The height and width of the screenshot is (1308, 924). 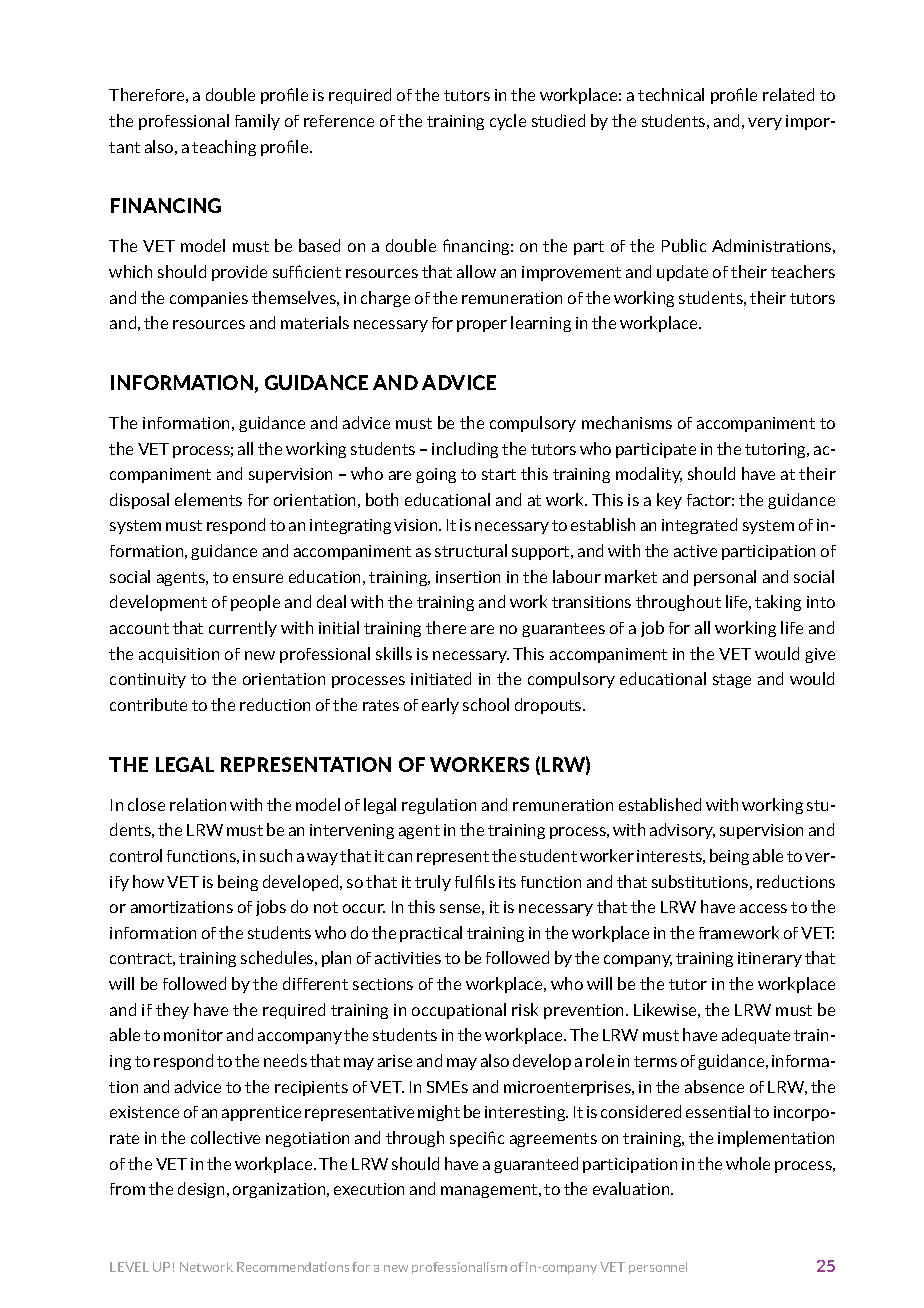 I want to click on cycle, so click(x=508, y=122).
